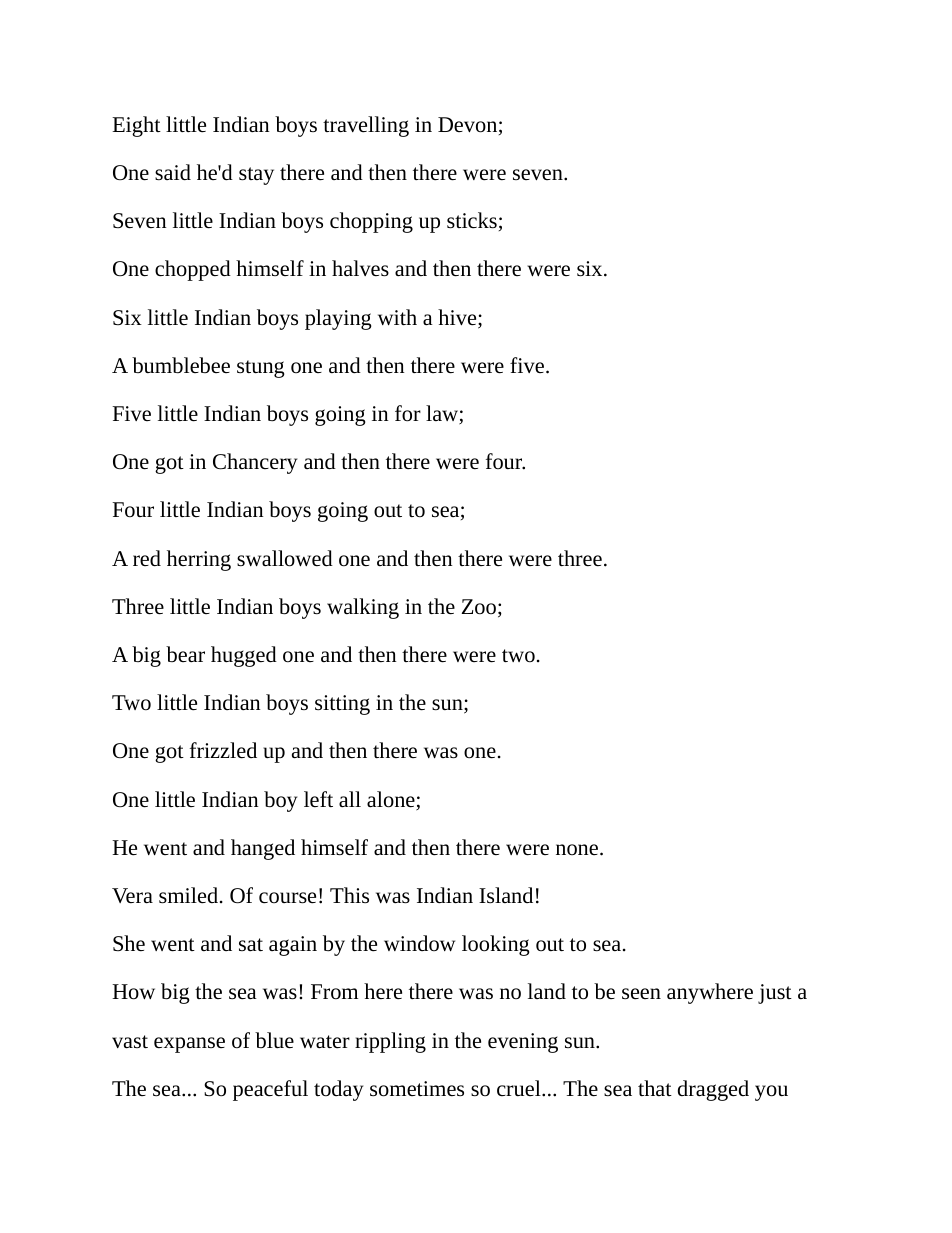  I want to click on sticks, so click(472, 220).
